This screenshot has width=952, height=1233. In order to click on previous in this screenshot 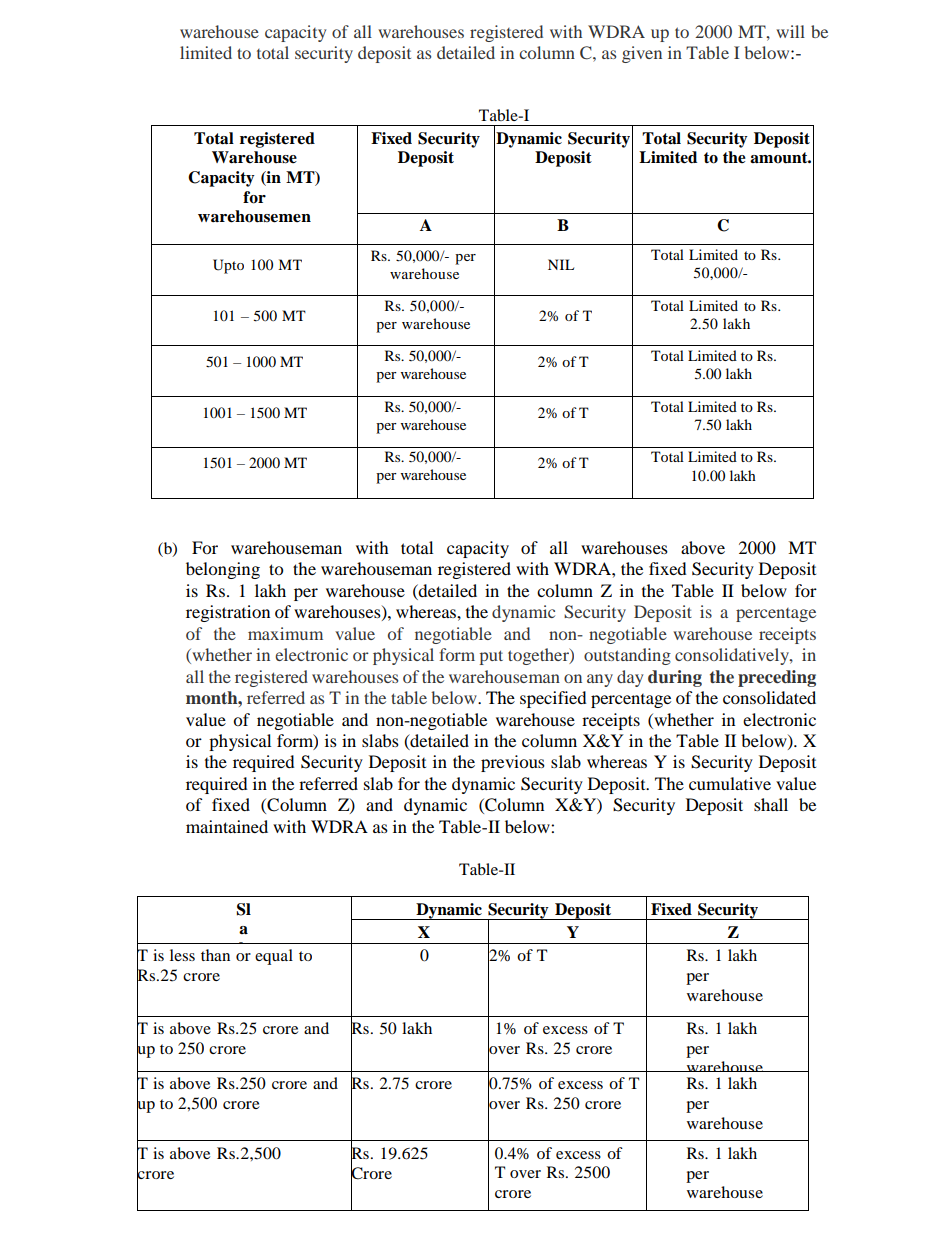, I will do `click(513, 763)`.
